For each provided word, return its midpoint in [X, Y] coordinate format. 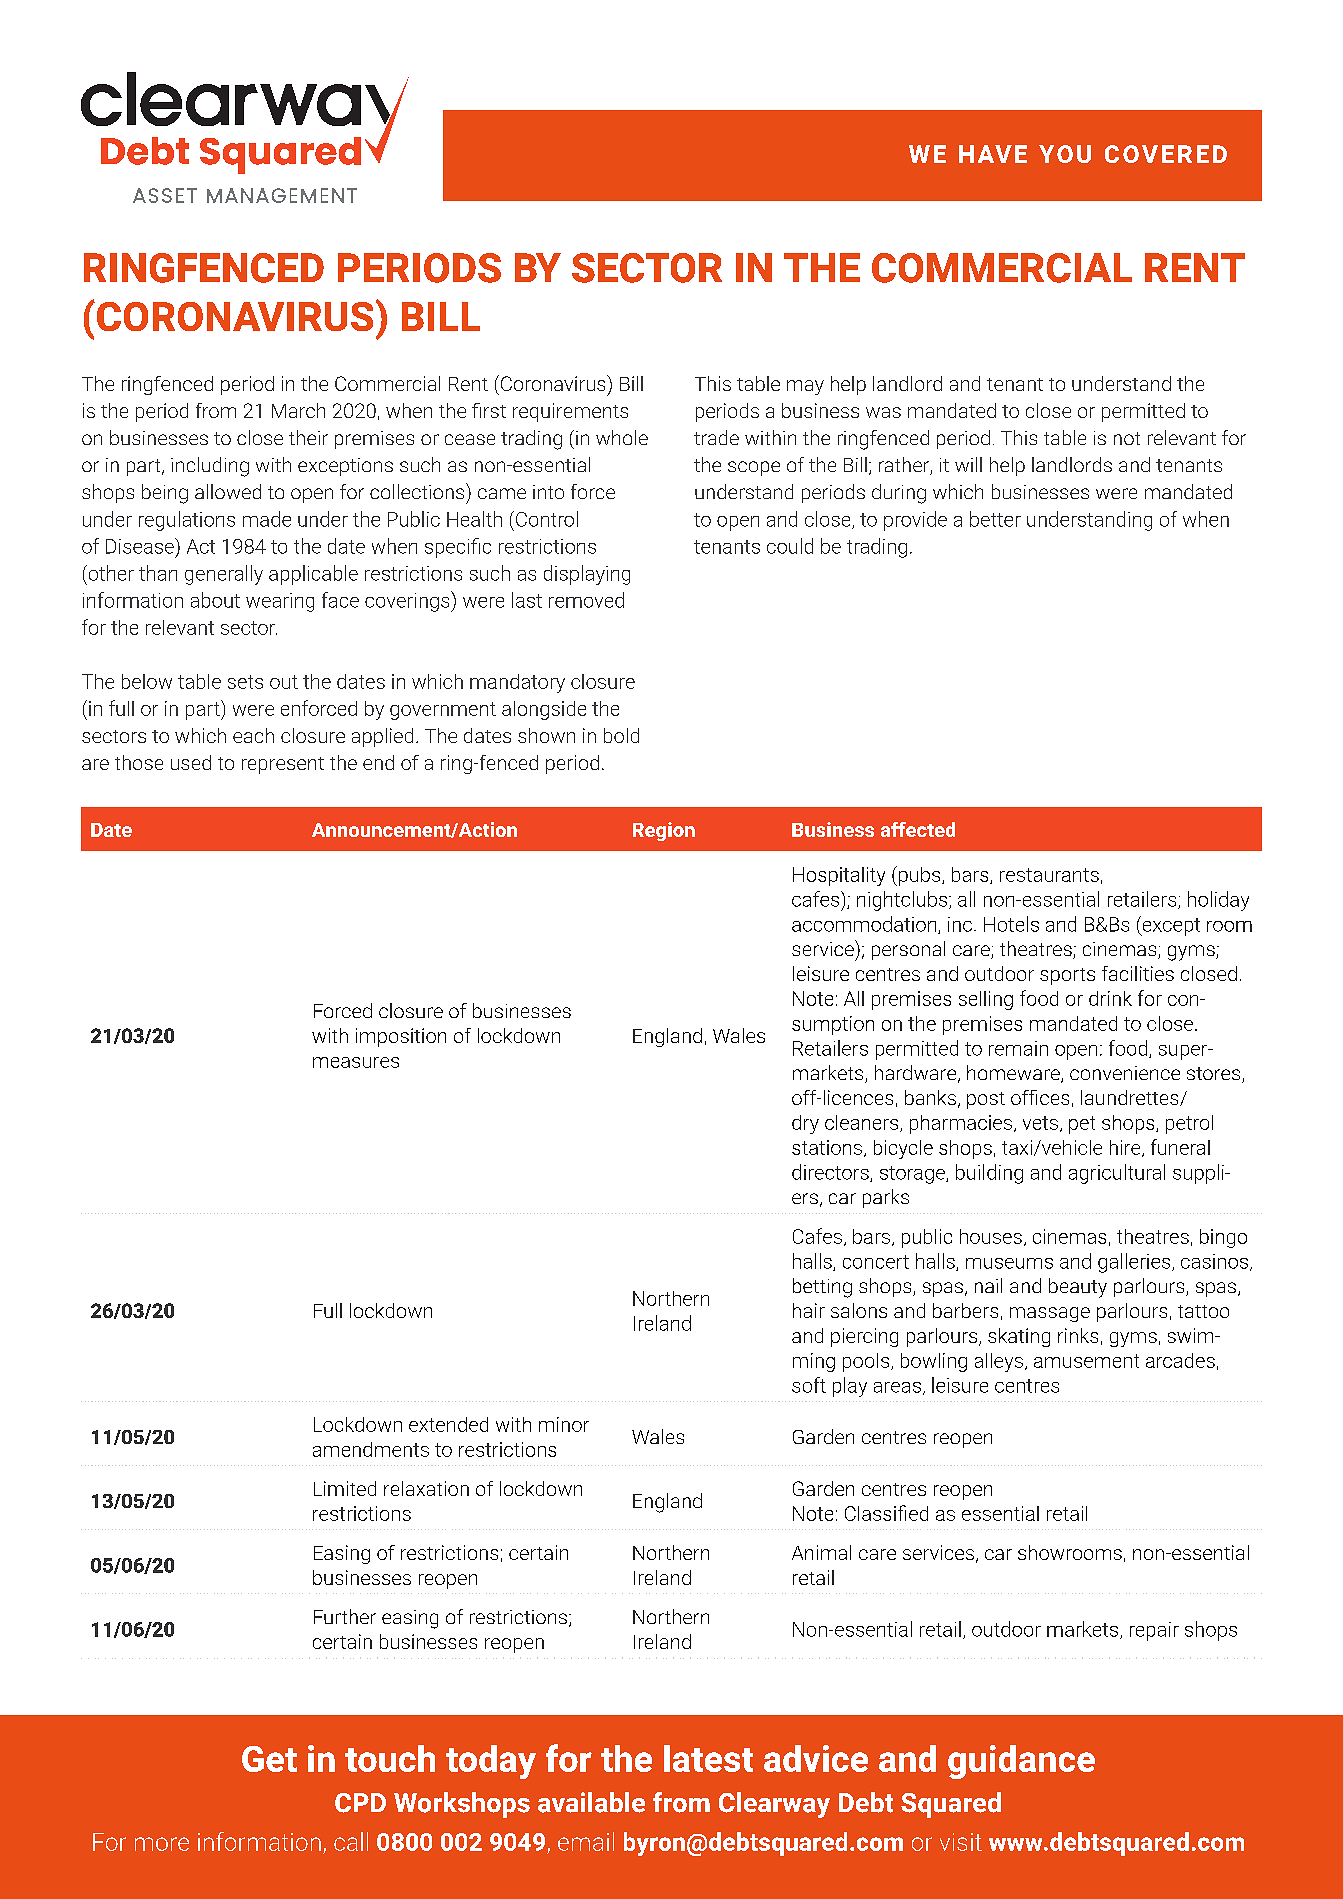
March [298, 410]
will [968, 464]
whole [622, 437]
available [591, 1802]
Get [269, 1759]
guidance [1021, 1762]
